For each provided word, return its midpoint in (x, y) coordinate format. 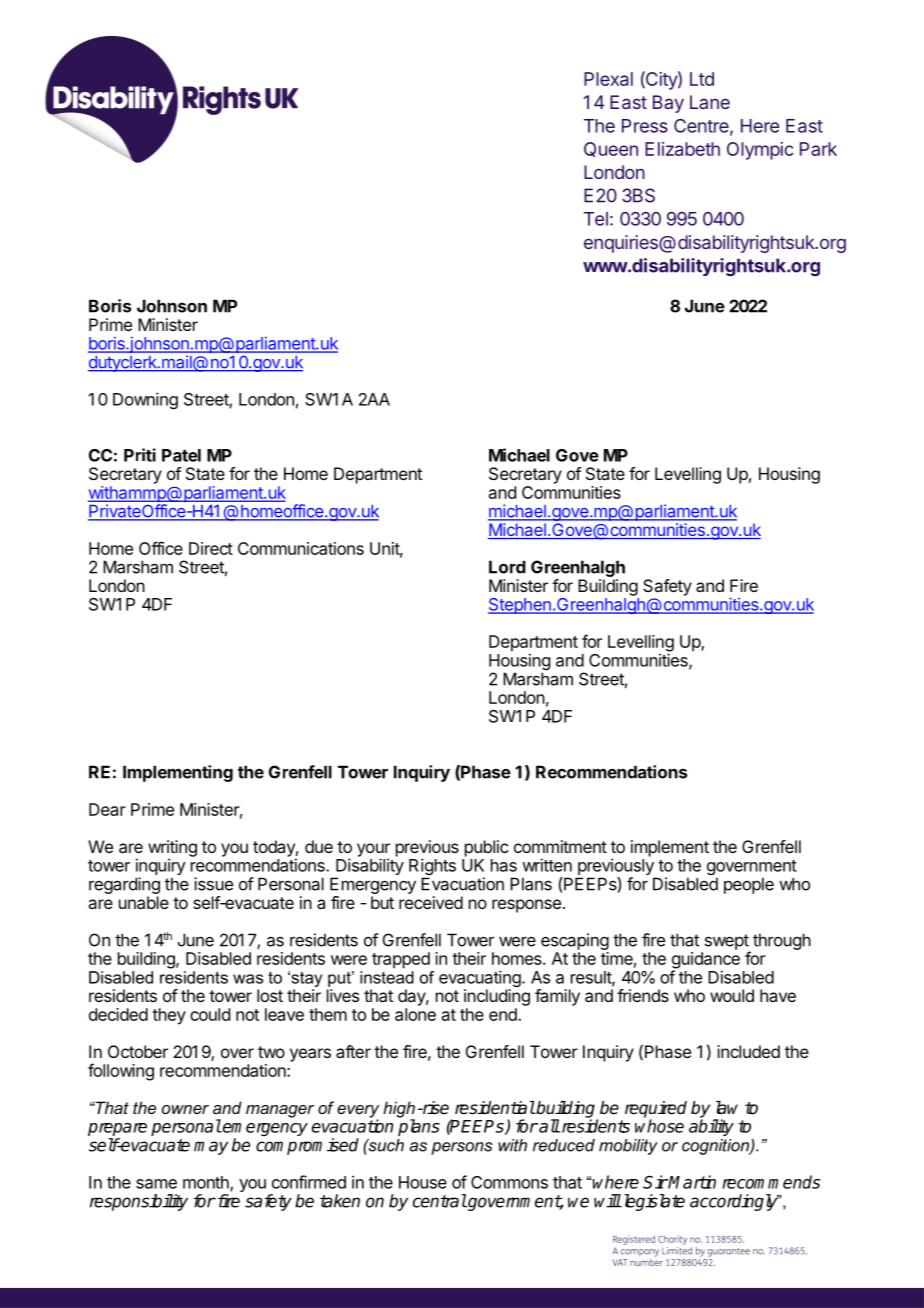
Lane (710, 102)
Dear (107, 809)
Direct (211, 548)
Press (645, 126)
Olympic (760, 151)
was (248, 979)
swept (727, 943)
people (749, 885)
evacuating (481, 980)
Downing (145, 400)
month (207, 1183)
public (486, 848)
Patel (181, 455)
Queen (611, 149)
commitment (560, 846)
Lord (507, 567)
